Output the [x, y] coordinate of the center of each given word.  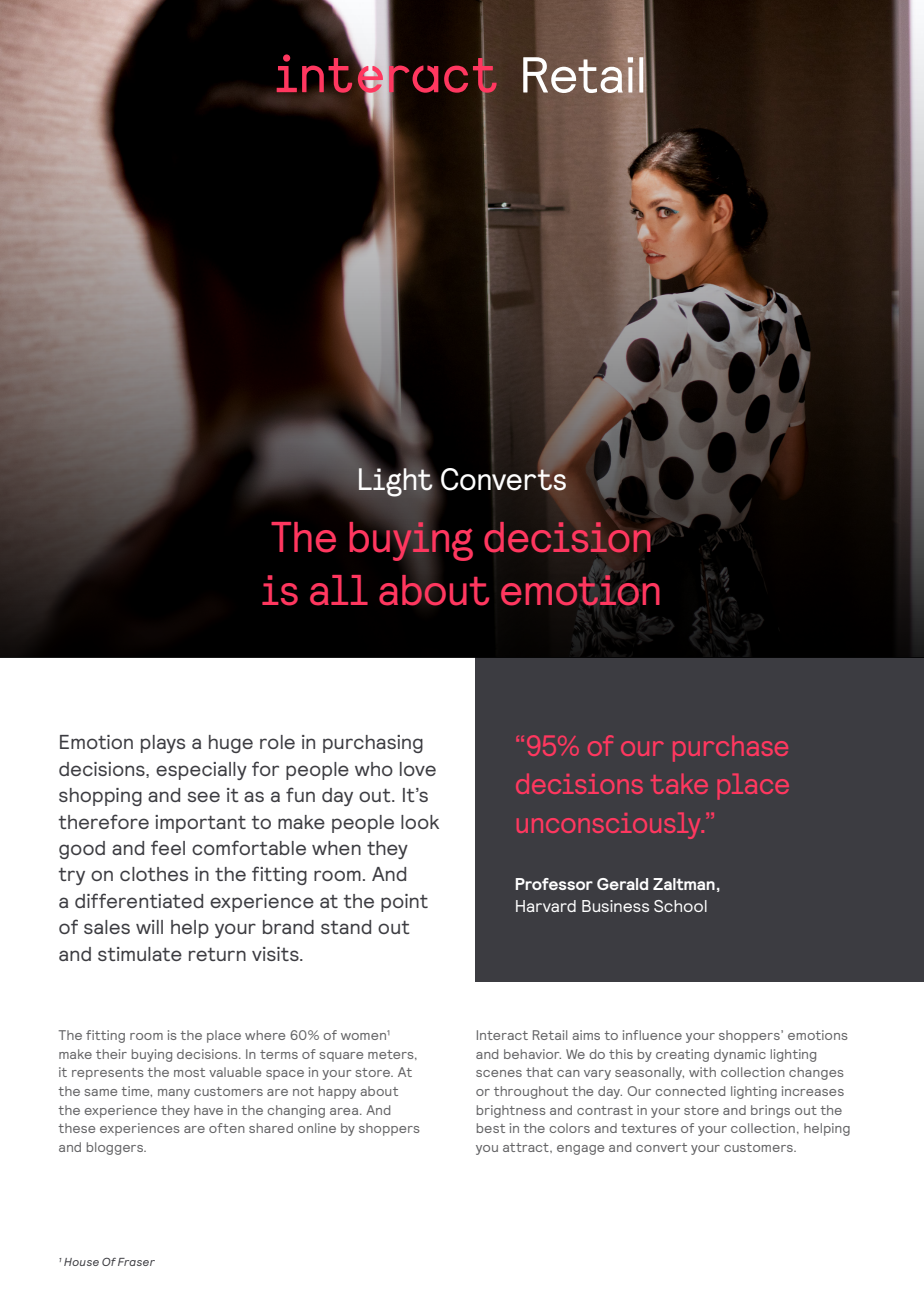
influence [652, 1035]
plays [163, 744]
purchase [730, 748]
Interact [502, 1035]
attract [527, 1147]
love [418, 769]
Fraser [136, 1262]
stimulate [140, 954]
